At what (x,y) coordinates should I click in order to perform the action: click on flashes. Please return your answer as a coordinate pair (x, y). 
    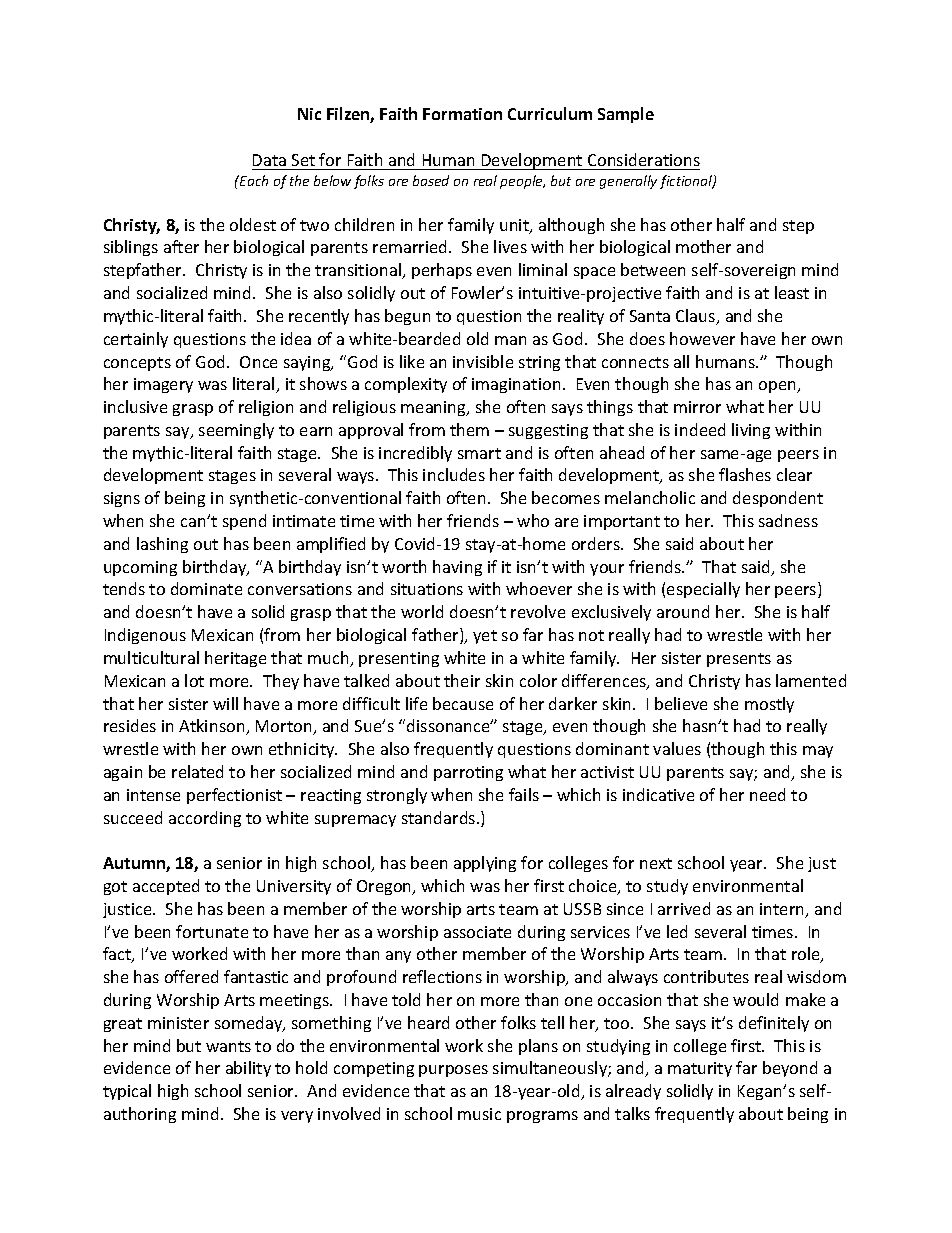
    Looking at the image, I should click on (745, 474).
